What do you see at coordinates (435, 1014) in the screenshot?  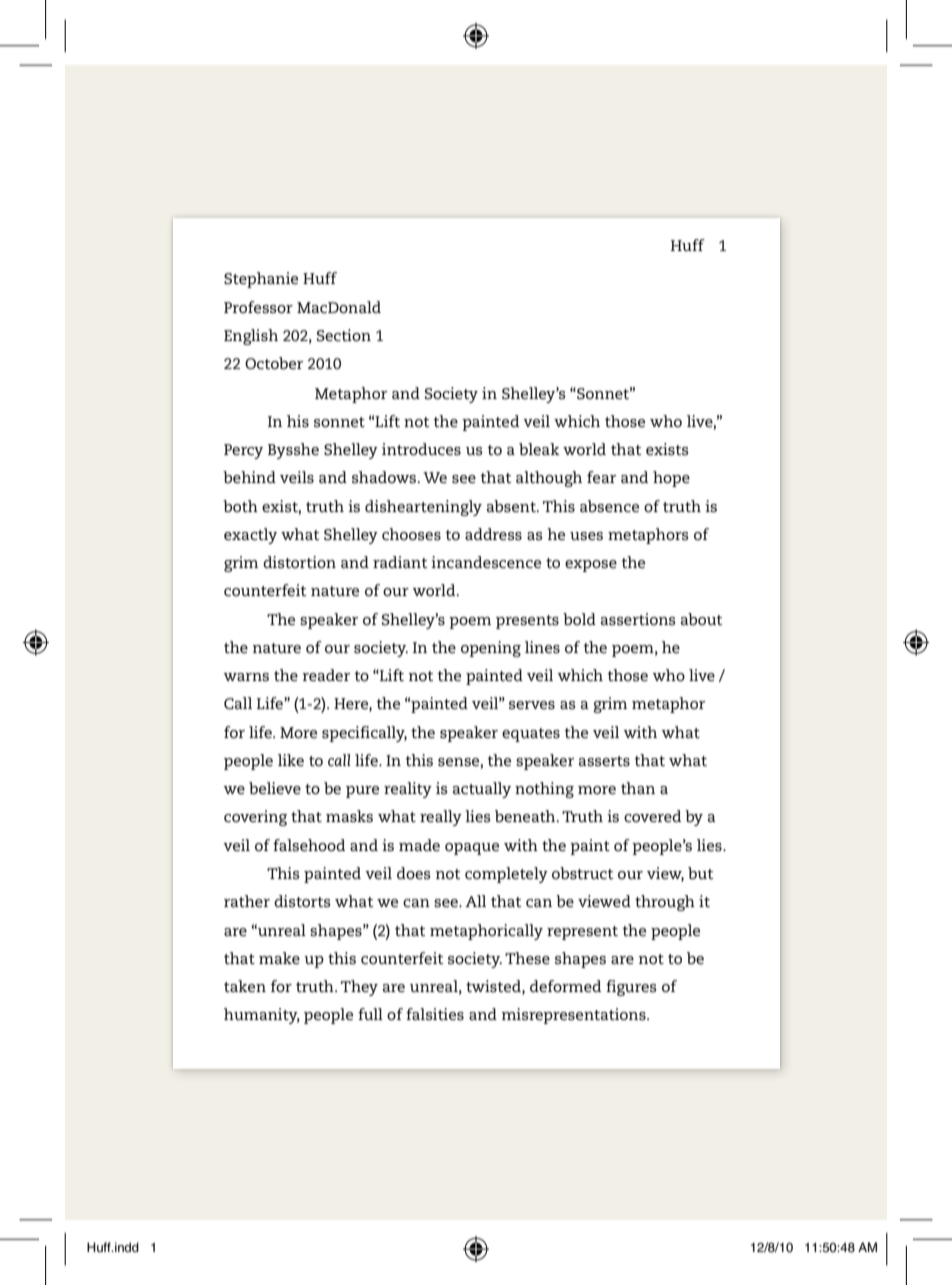 I see `falsities` at bounding box center [435, 1014].
